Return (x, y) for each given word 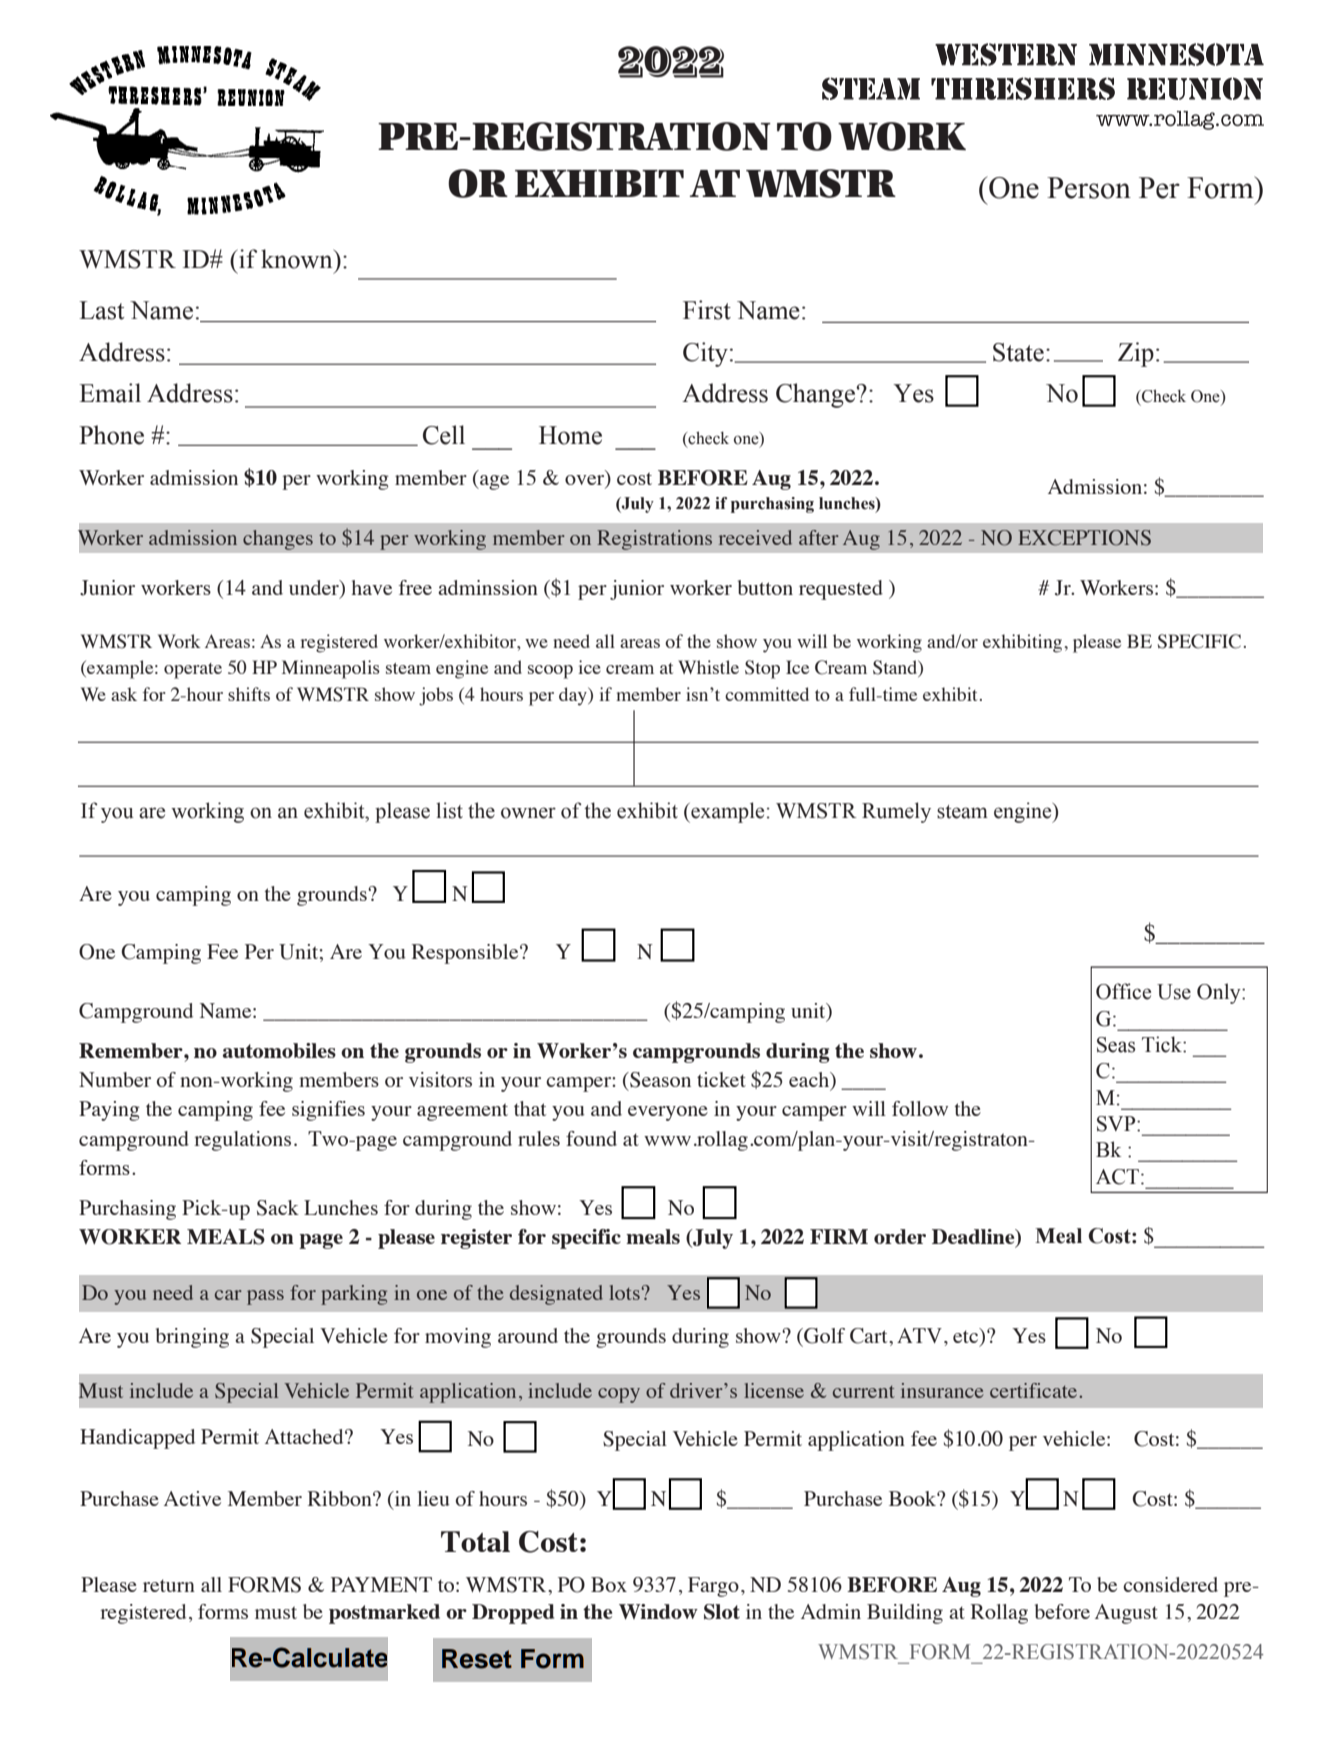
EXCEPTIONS (1084, 538)
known (298, 259)
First (707, 310)
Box (609, 1584)
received (755, 537)
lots (624, 1292)
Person (1089, 188)
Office (1123, 991)
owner (528, 813)
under (315, 589)
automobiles (279, 1050)
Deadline (974, 1238)
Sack (278, 1208)
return (169, 1585)
